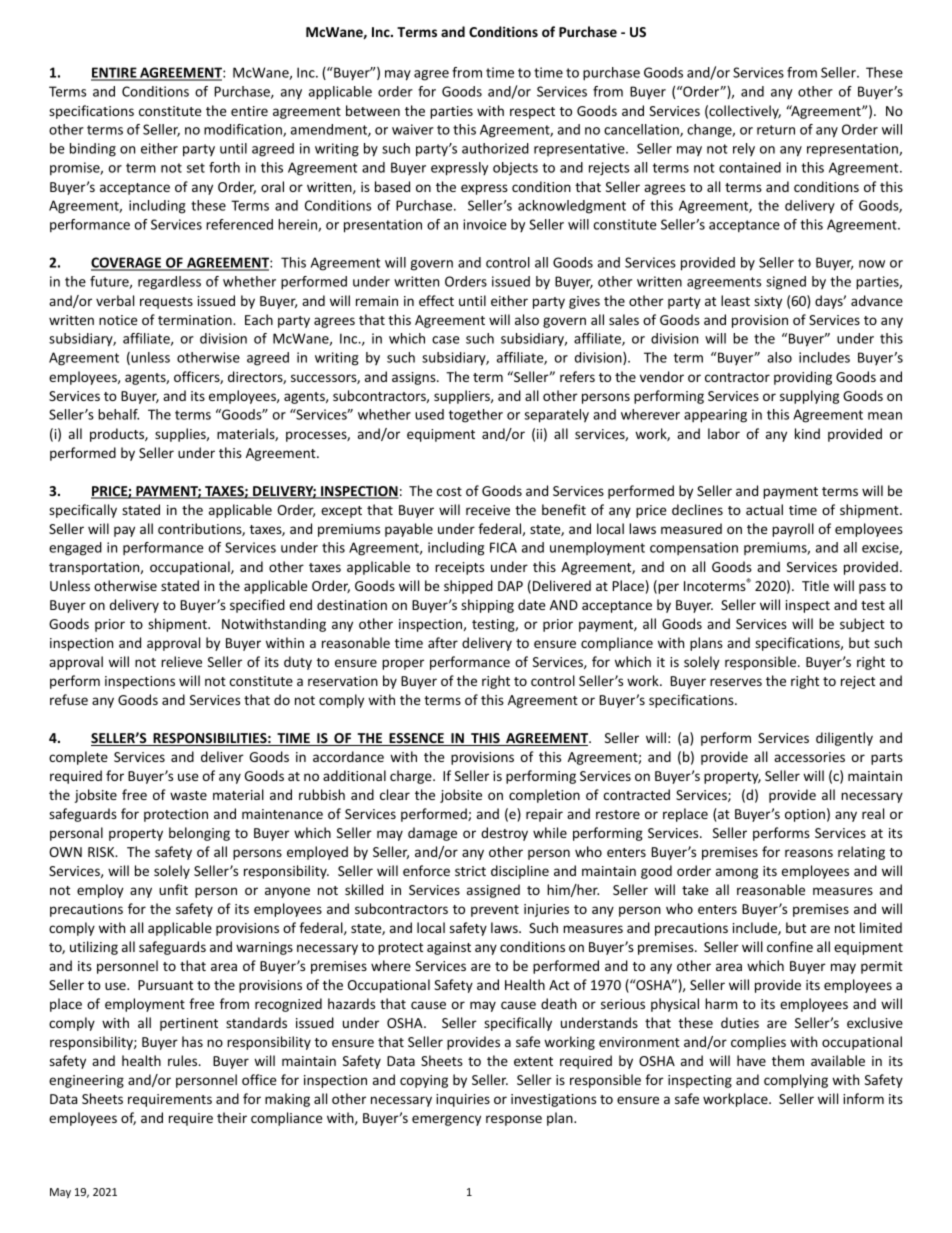 The width and height of the image is (952, 1233). Describe the element at coordinates (118, 414) in the image. I see `behalf` at that location.
